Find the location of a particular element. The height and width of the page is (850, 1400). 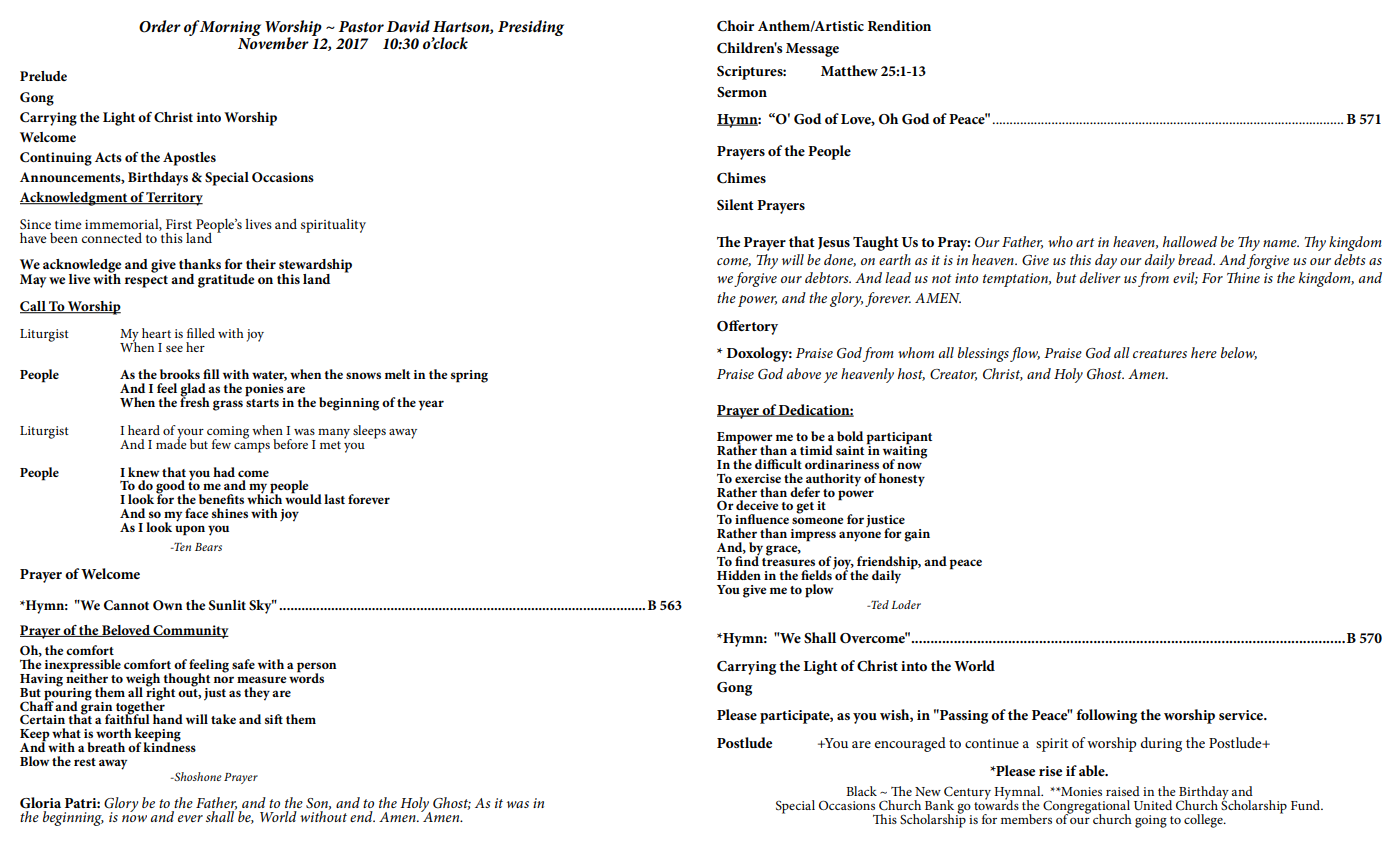

Gloria is located at coordinates (40, 803).
